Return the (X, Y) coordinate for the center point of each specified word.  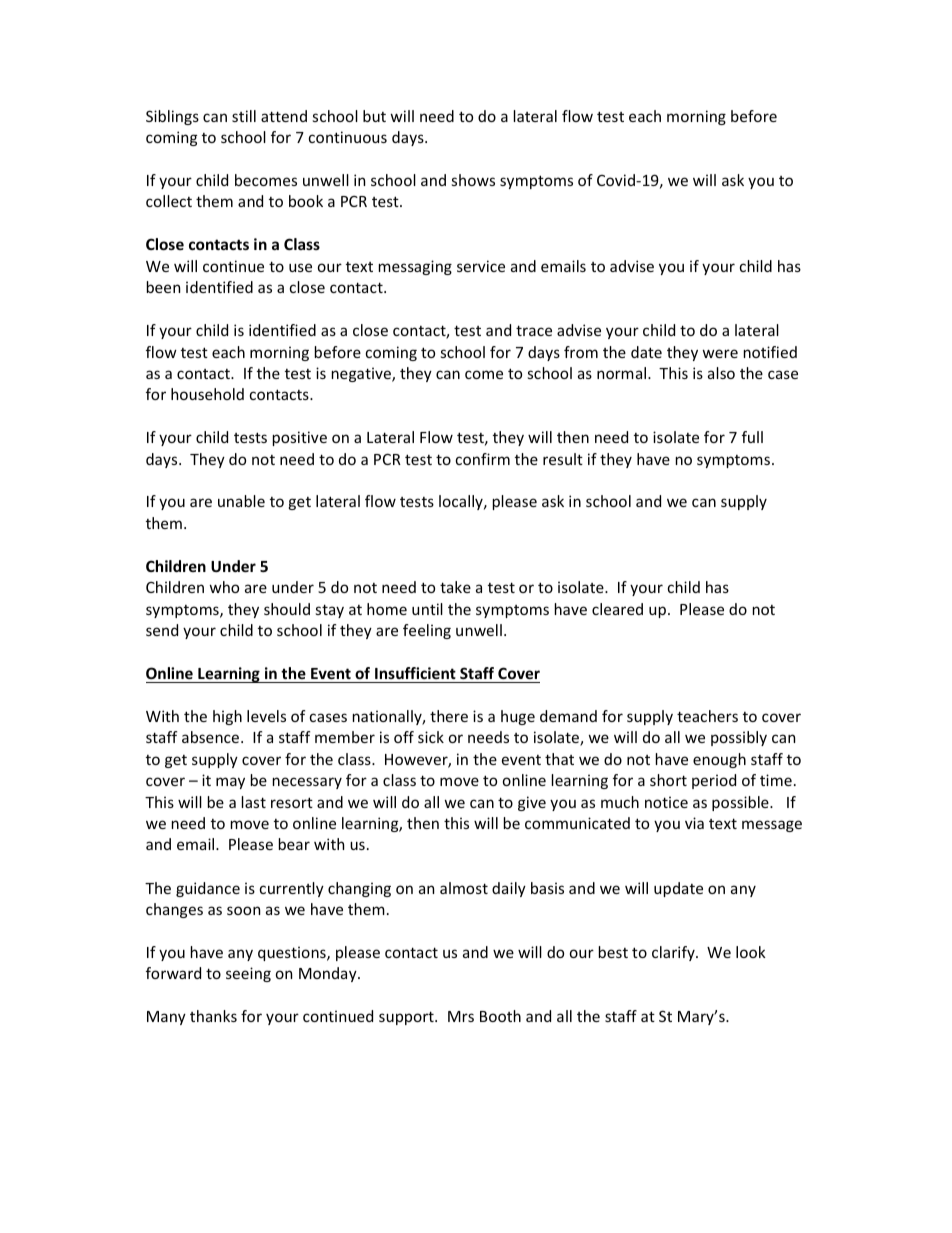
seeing (248, 974)
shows (473, 180)
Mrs (461, 1016)
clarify (674, 953)
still (244, 116)
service (481, 266)
